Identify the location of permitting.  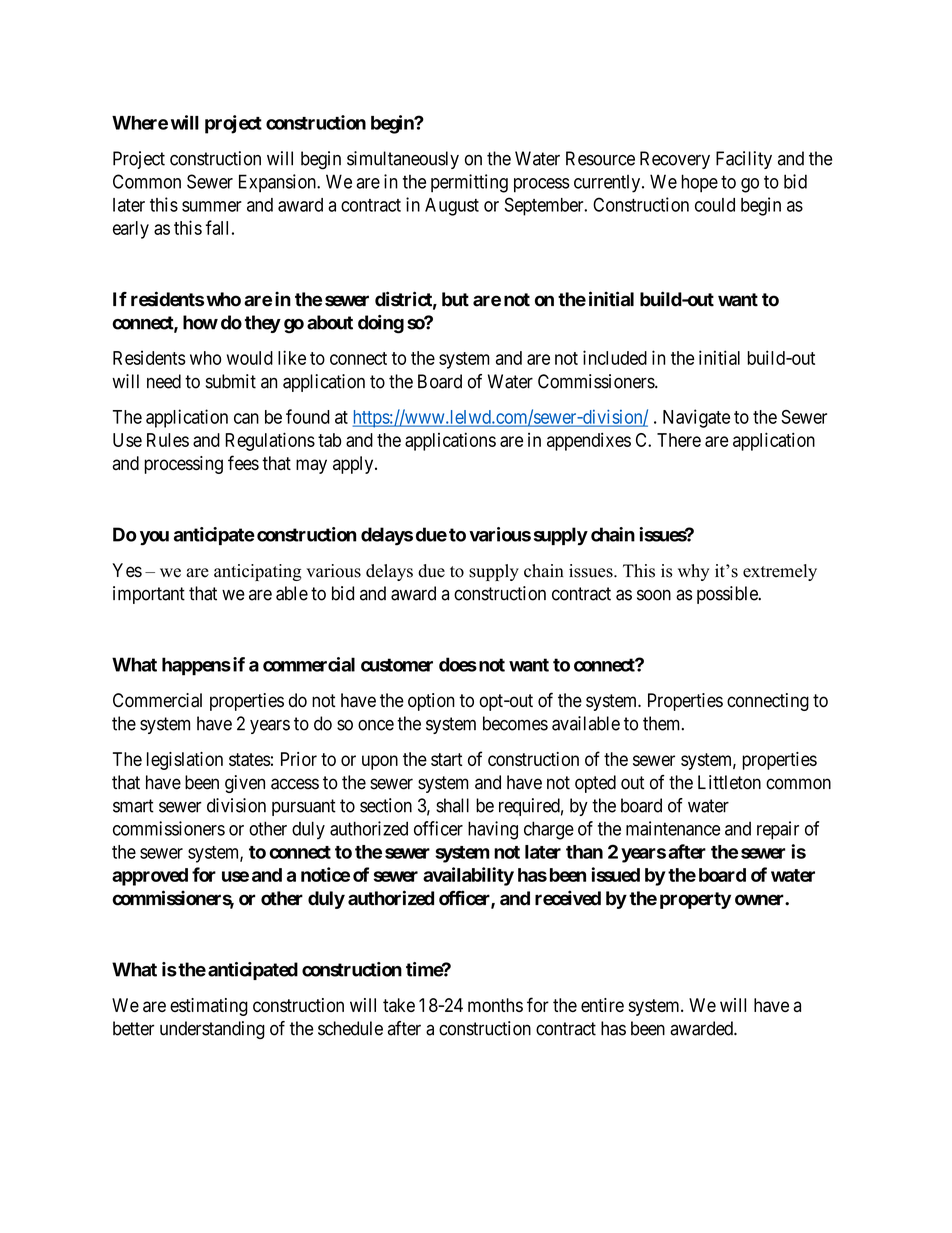
(469, 183).
